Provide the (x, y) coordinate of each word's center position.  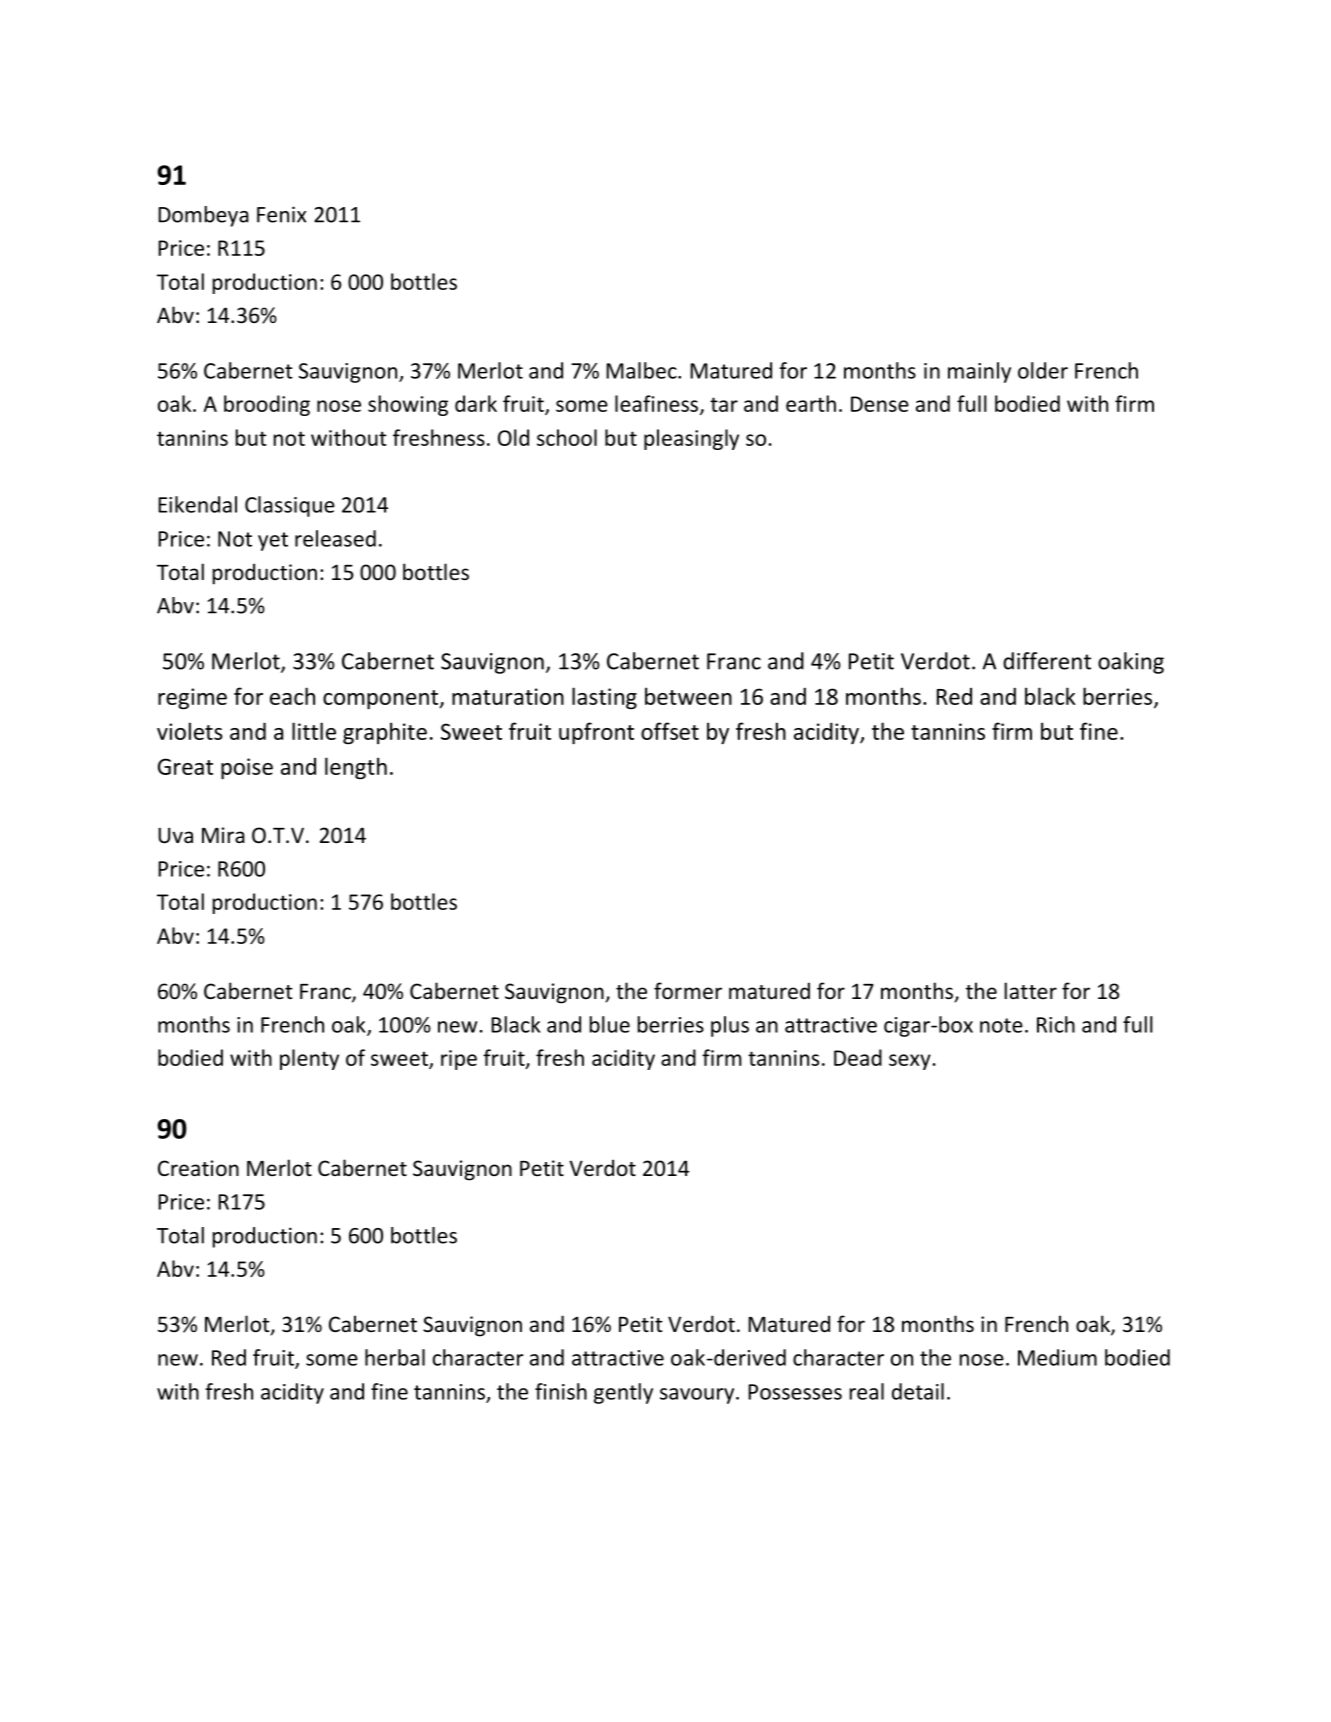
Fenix (281, 214)
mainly (979, 372)
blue (609, 1024)
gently (623, 1393)
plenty (309, 1059)
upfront (596, 733)
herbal (395, 1357)
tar (724, 404)
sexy (911, 1062)
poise (247, 769)
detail (918, 1391)
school (567, 437)
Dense (880, 404)
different (1047, 661)
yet (273, 541)
